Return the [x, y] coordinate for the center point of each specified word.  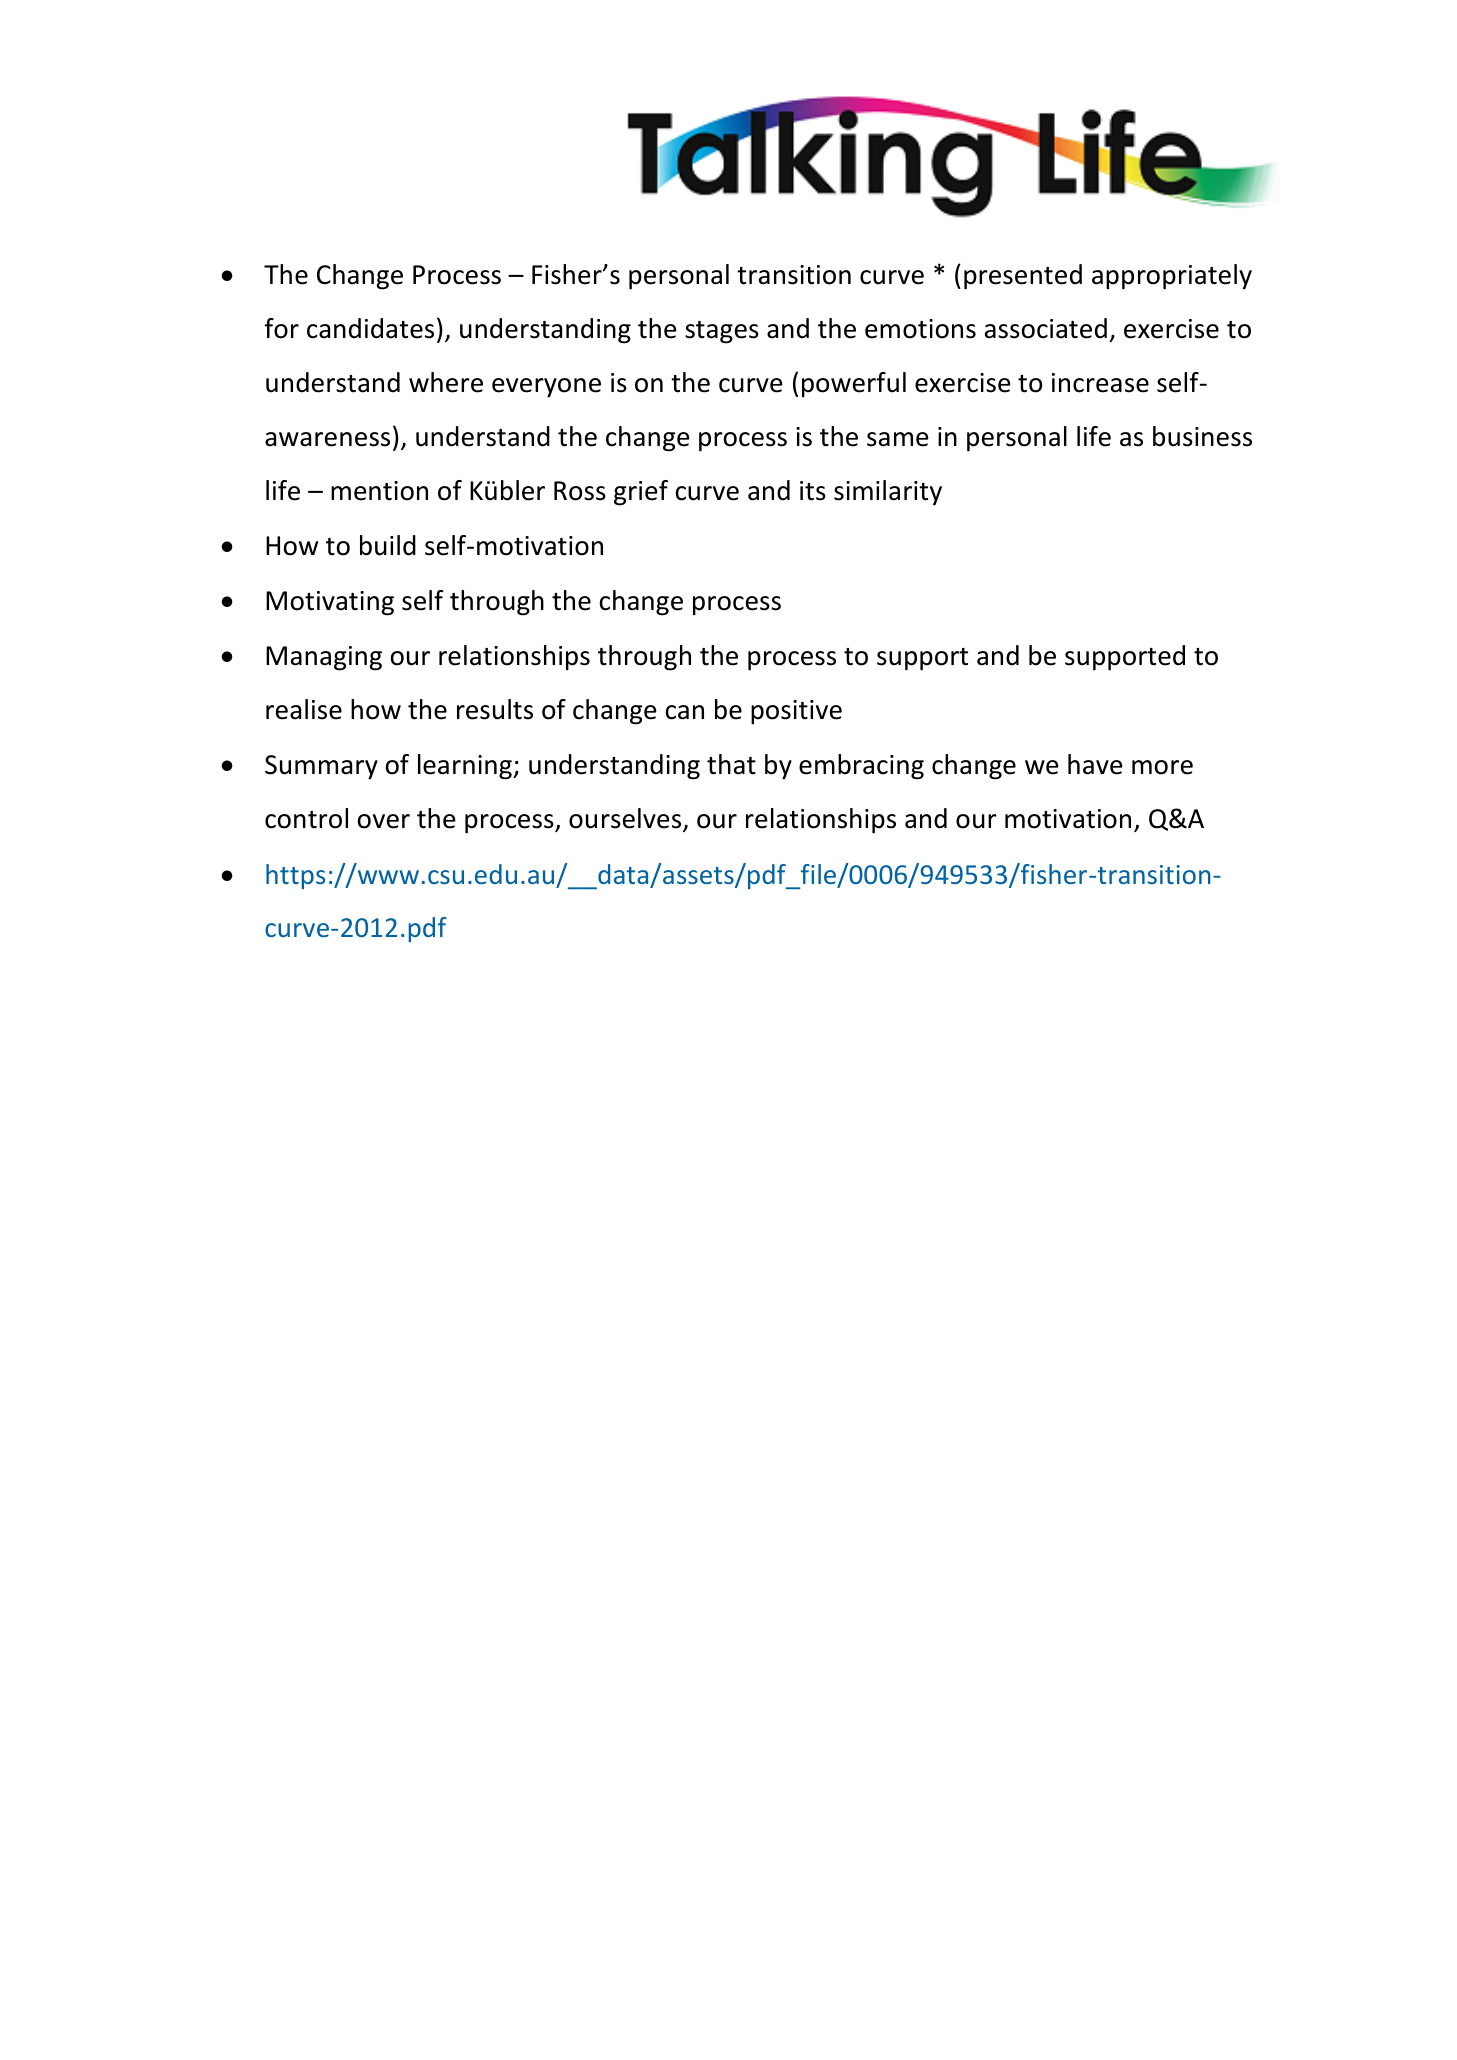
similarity [888, 493]
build [388, 545]
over [384, 821]
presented [1023, 277]
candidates [370, 328]
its [813, 491]
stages [722, 332]
